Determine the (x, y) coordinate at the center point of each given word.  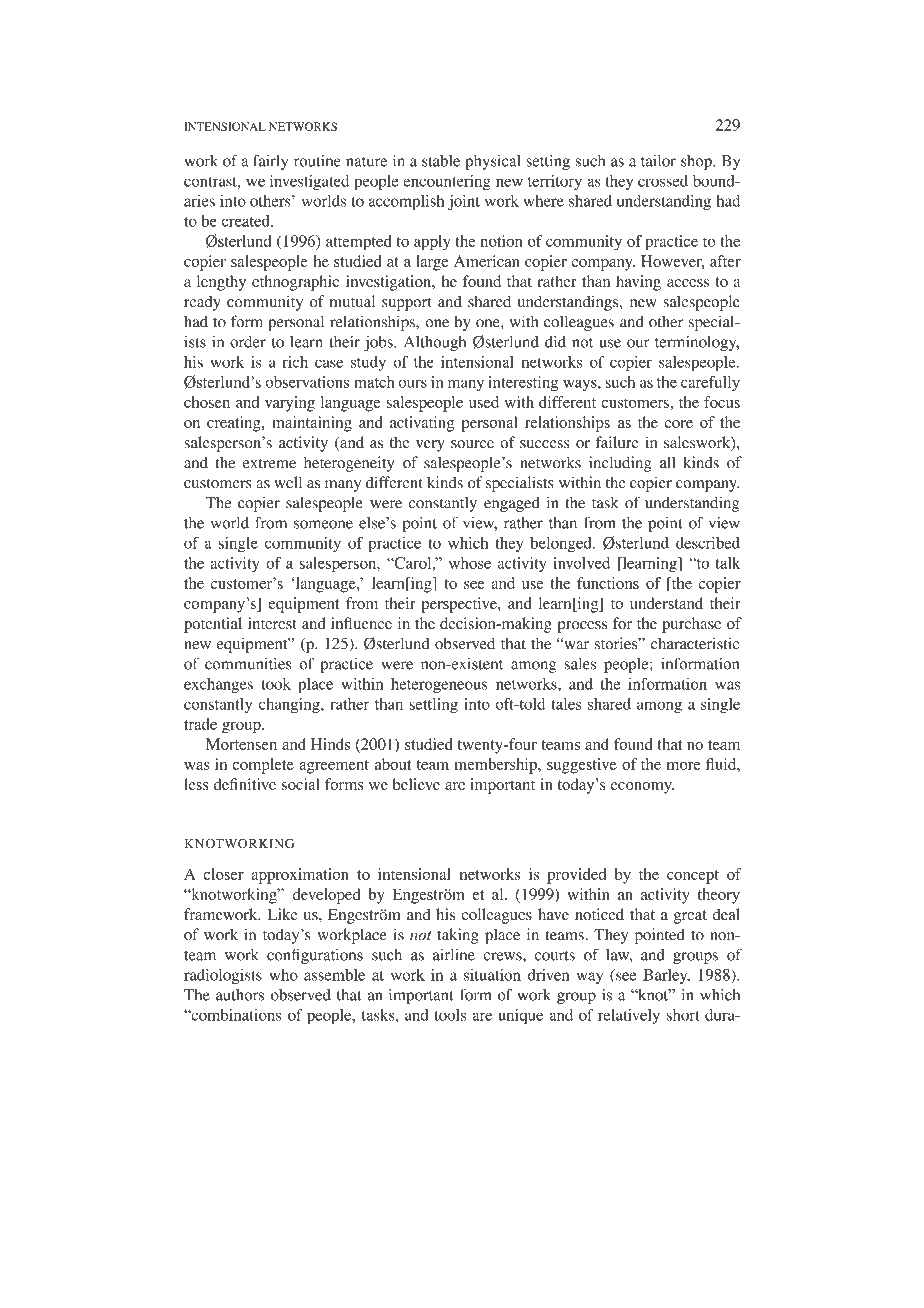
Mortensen (241, 744)
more (684, 766)
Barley (666, 976)
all (667, 462)
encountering (447, 182)
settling (433, 706)
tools (450, 1015)
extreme (269, 464)
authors (240, 995)
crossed (663, 181)
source (472, 444)
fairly (271, 162)
